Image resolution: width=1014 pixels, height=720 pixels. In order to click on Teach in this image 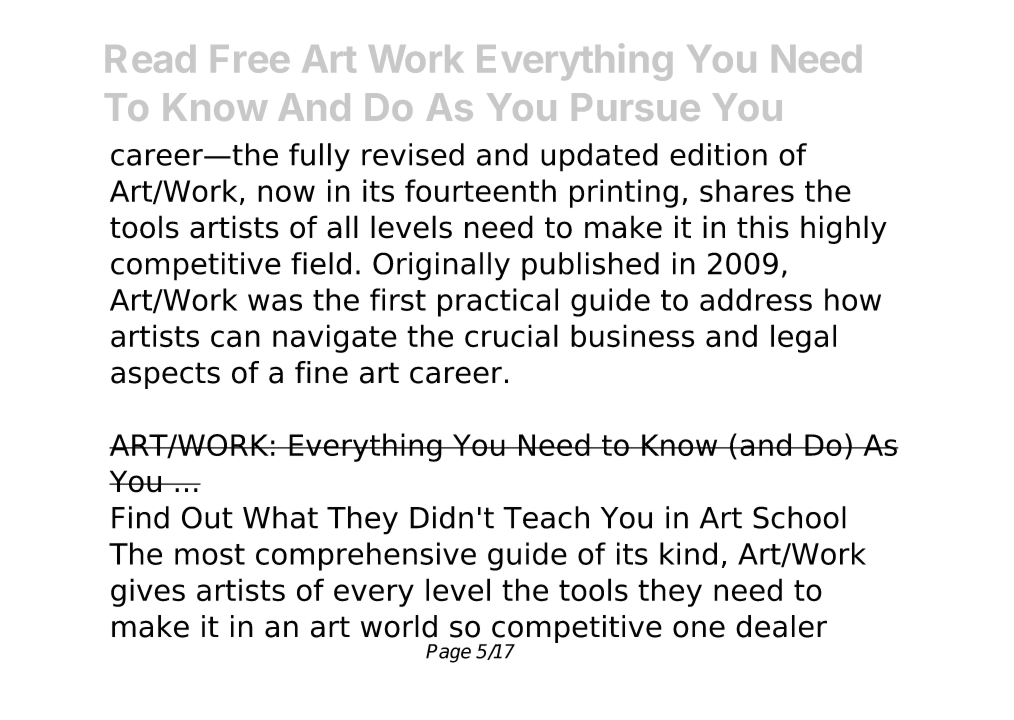, I will do `click(546, 517)`.
